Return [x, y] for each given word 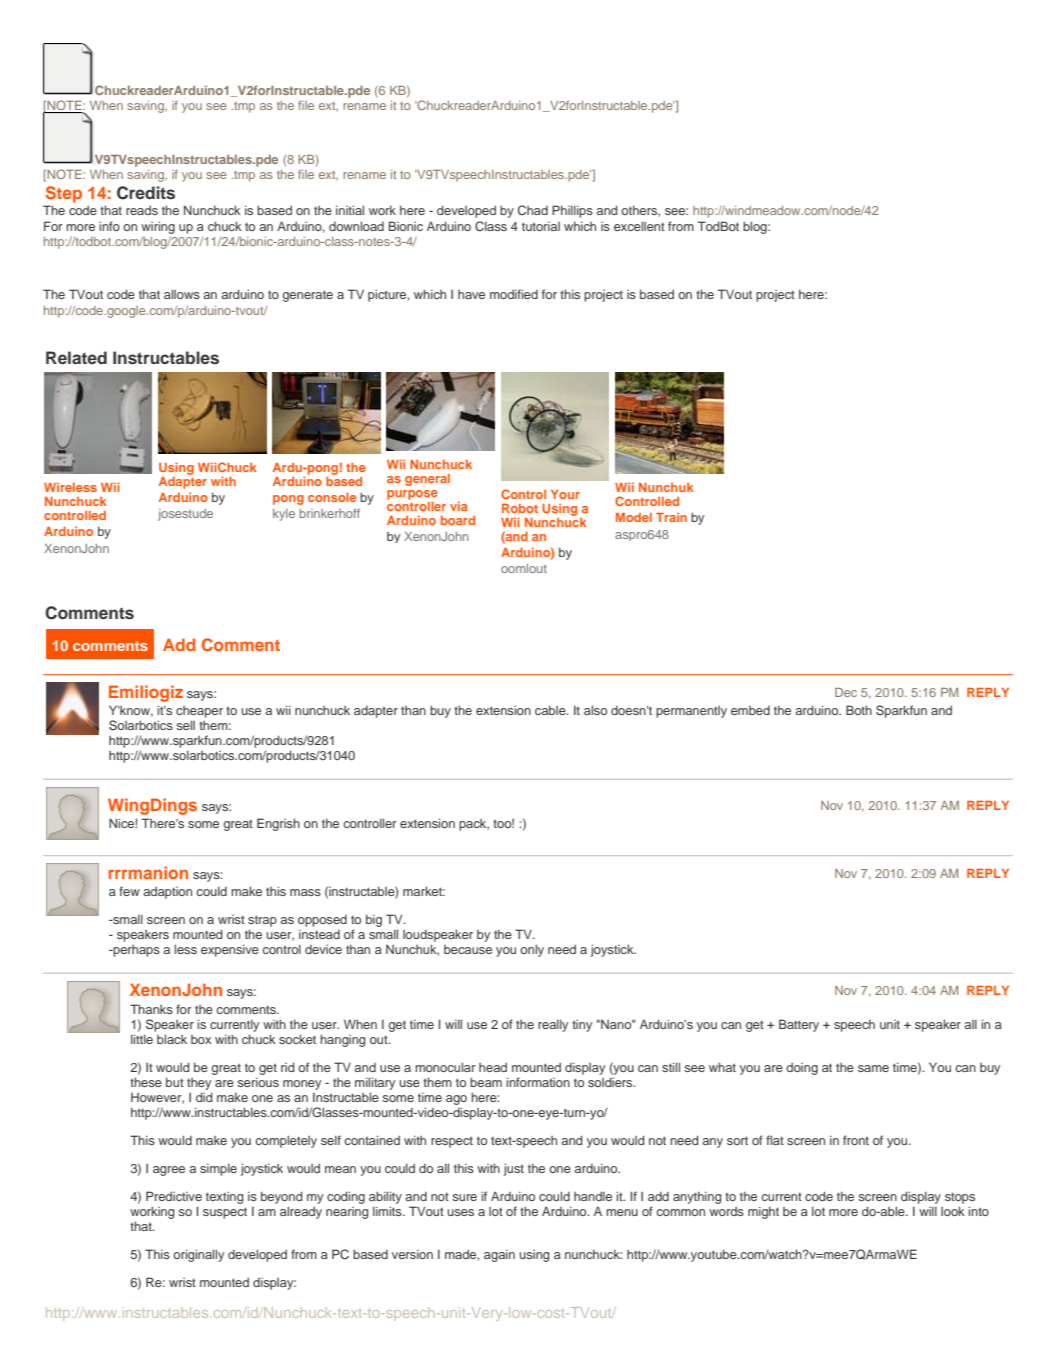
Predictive [174, 1196]
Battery [799, 1025]
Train [671, 517]
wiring [158, 227]
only [532, 950]
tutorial [541, 226]
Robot [520, 508]
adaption [167, 893]
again [499, 1256]
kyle [284, 515]
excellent [639, 226]
